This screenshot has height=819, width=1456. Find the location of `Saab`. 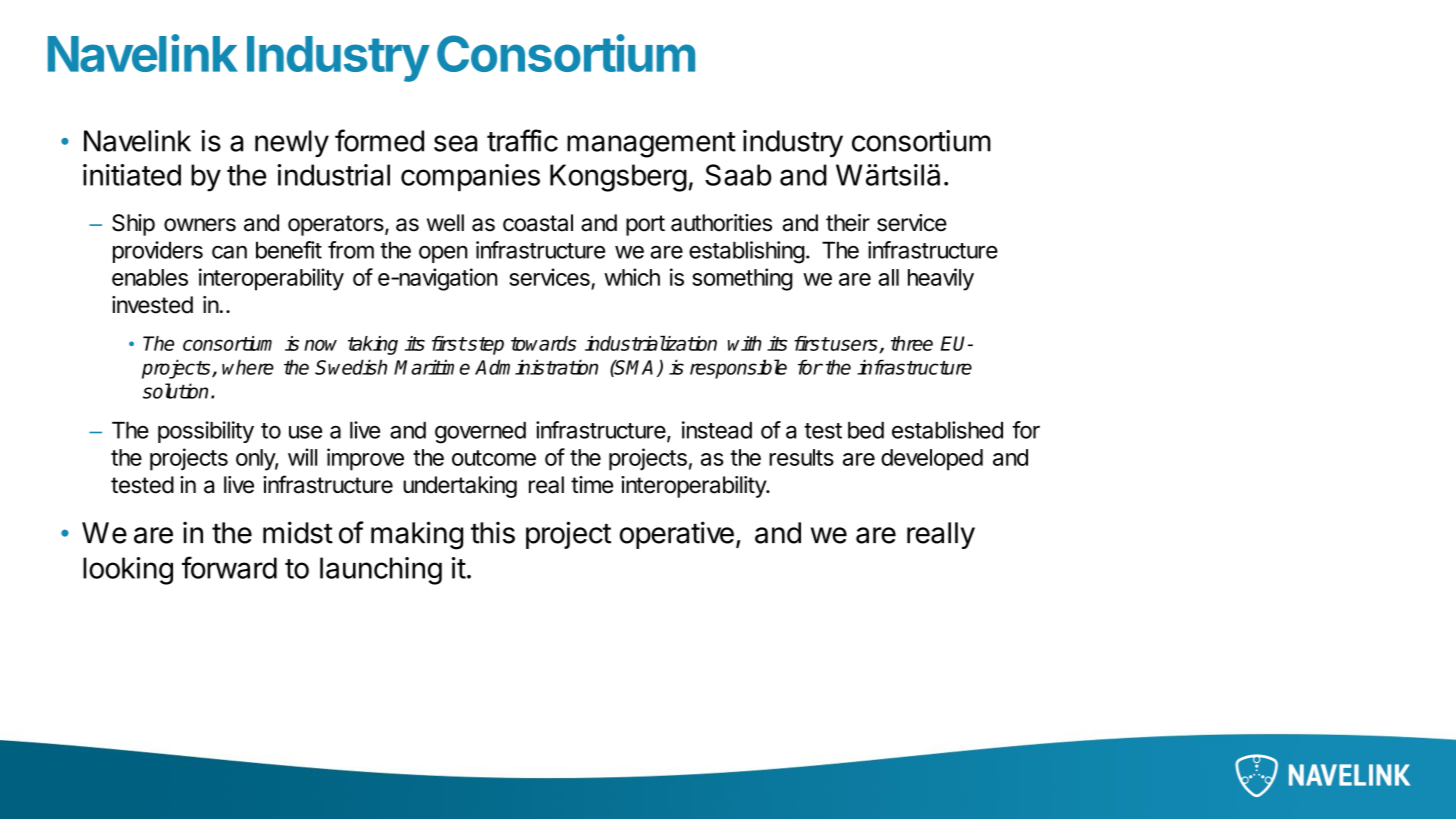

Saab is located at coordinates (738, 175).
